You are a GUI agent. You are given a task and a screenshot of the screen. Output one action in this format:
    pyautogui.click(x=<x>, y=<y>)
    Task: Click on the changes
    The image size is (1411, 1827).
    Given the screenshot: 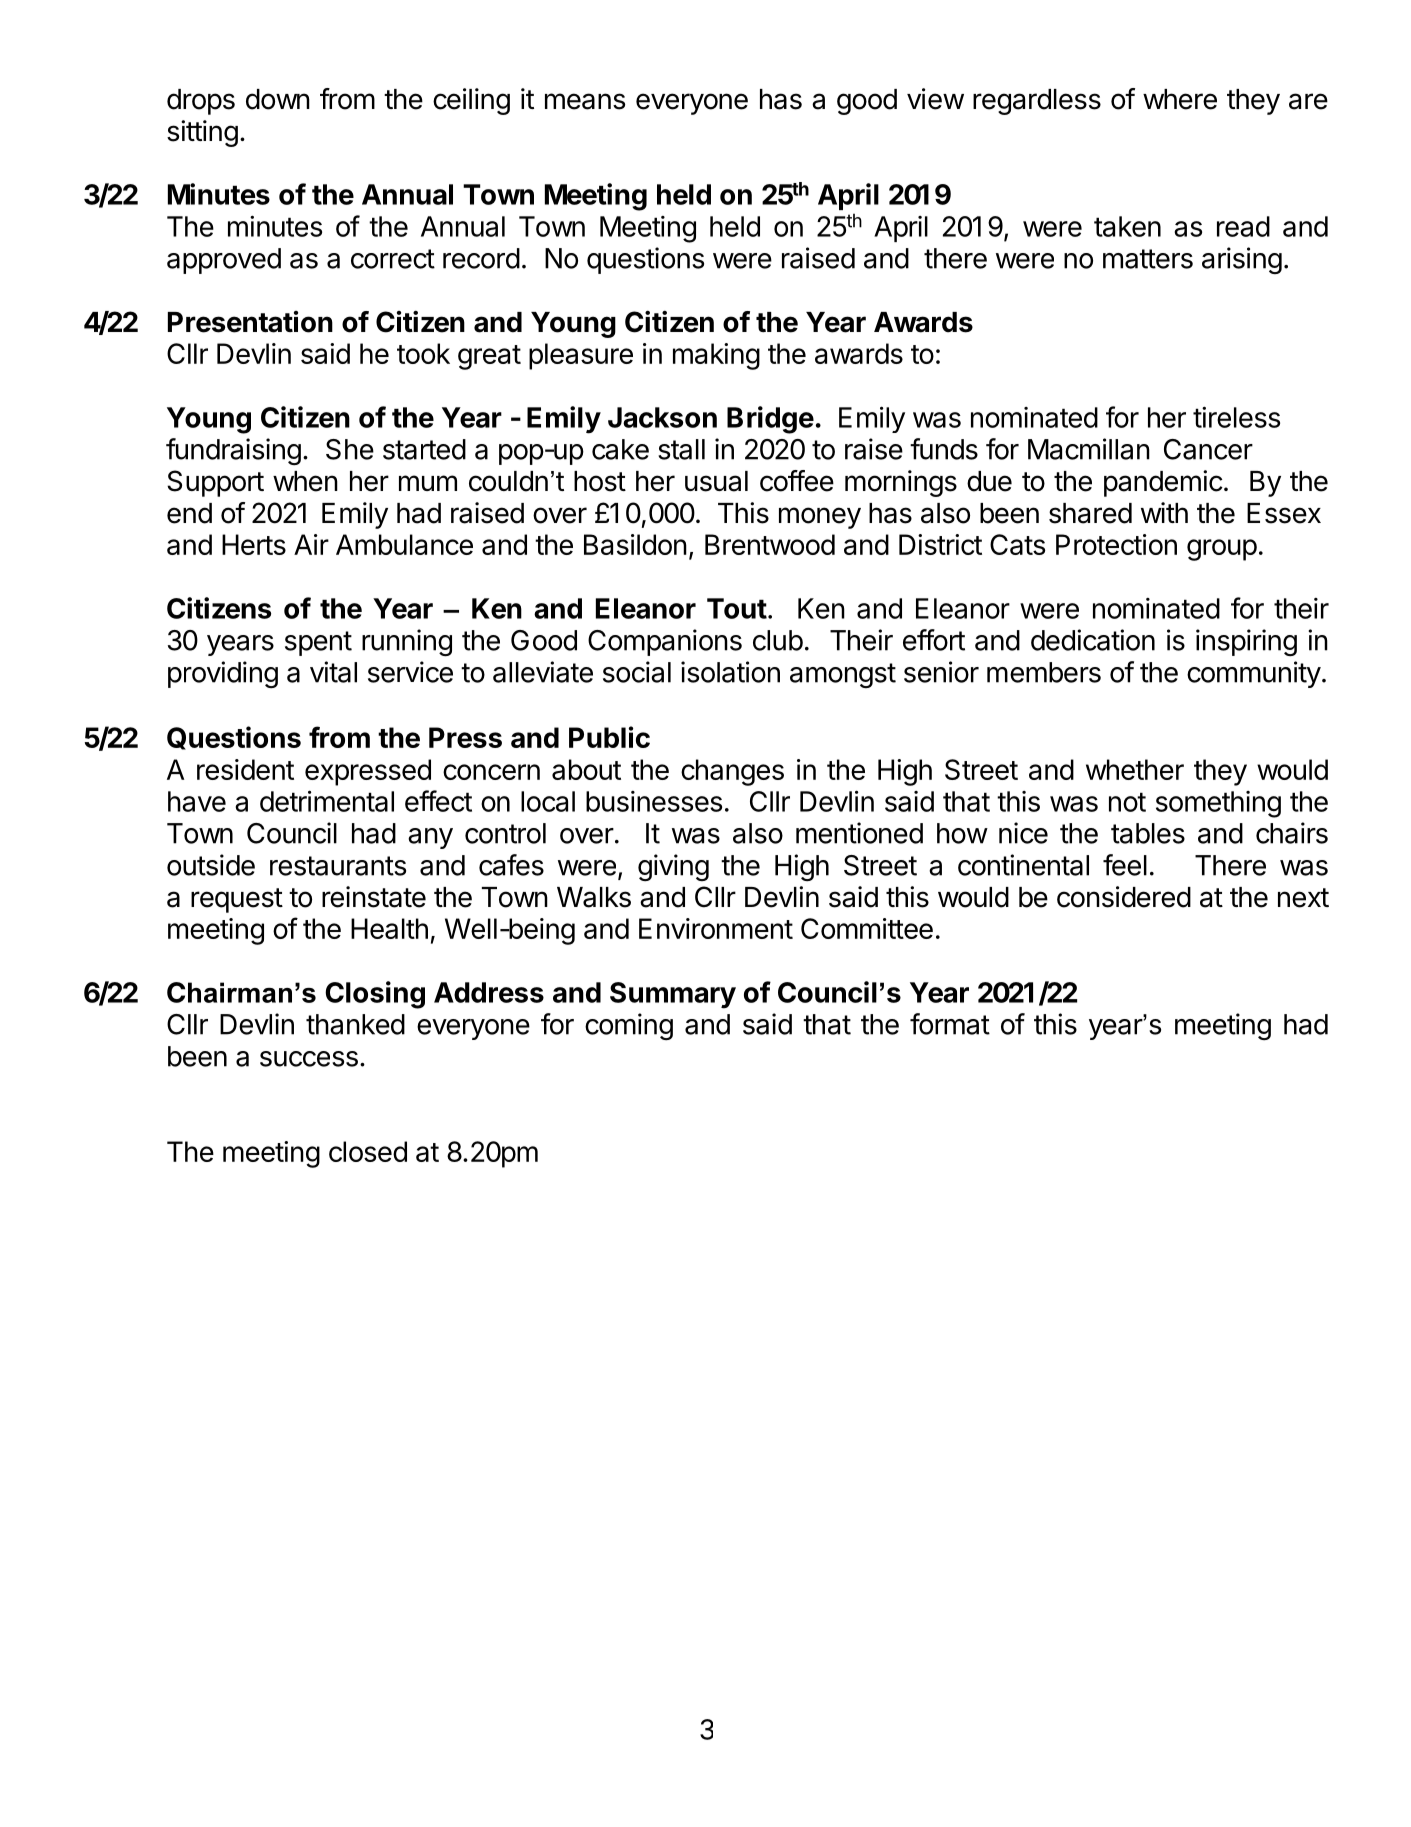 What is the action you would take?
    pyautogui.click(x=732, y=772)
